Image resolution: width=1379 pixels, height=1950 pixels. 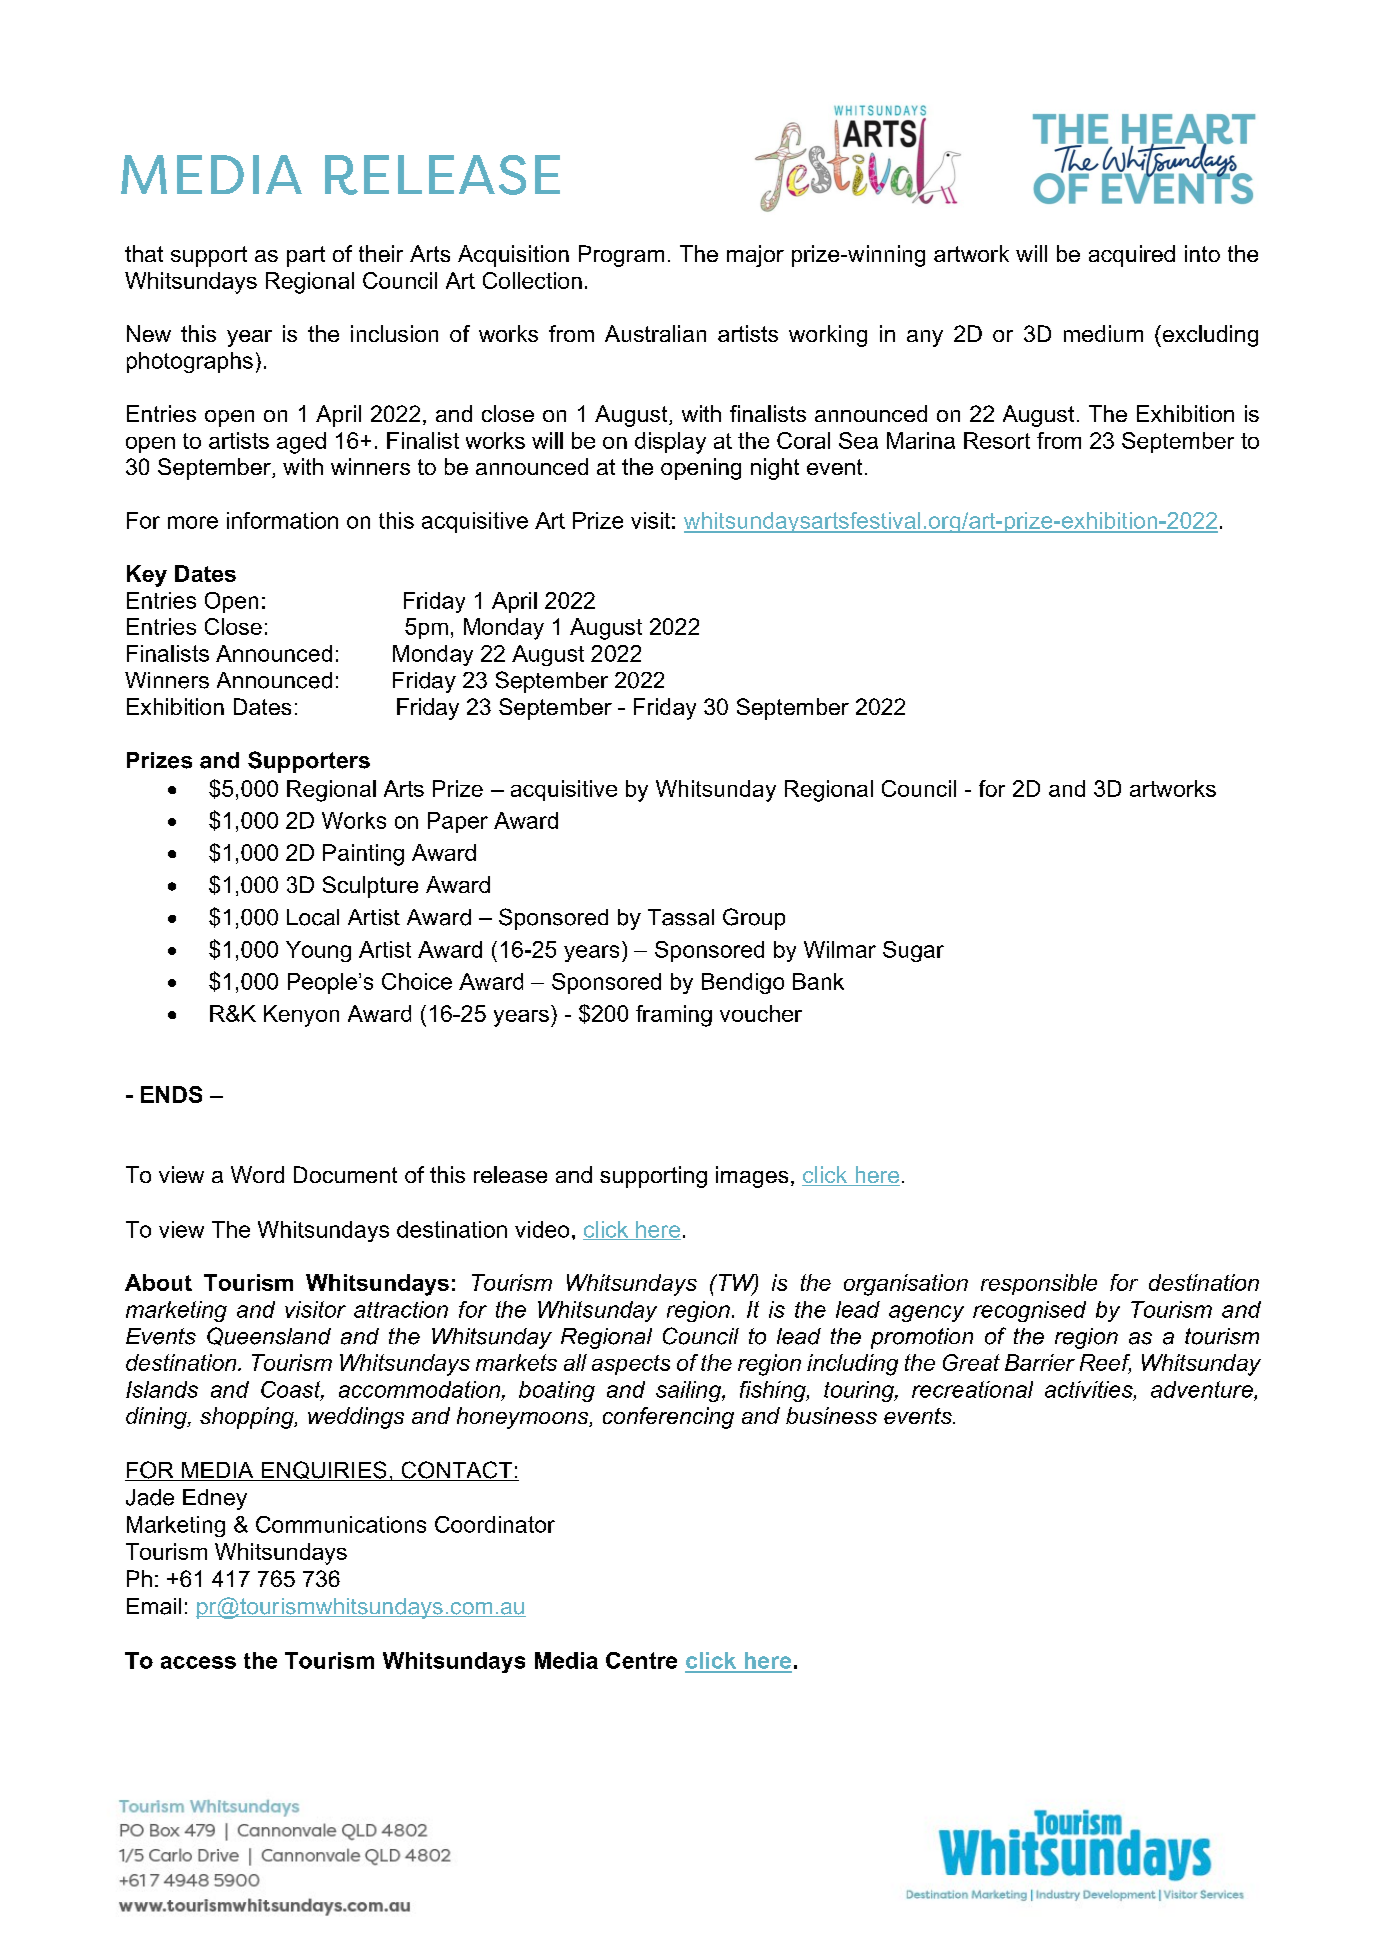 What do you see at coordinates (306, 256) in the screenshot?
I see `part` at bounding box center [306, 256].
